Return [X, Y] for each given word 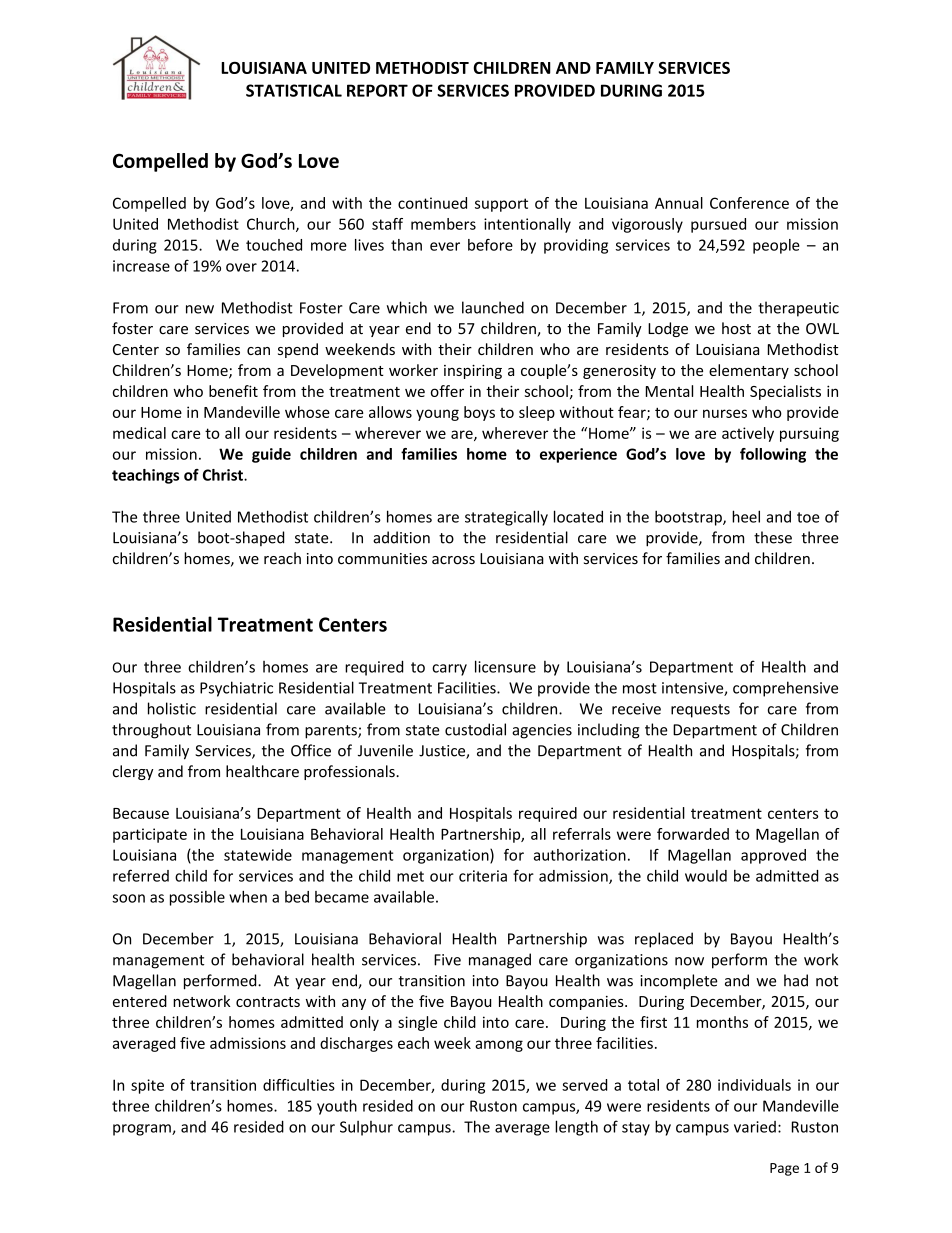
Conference [749, 203]
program [143, 1130]
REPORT [377, 90]
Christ [224, 475]
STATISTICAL [294, 90]
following [773, 455]
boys [479, 413]
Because [141, 813]
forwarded [693, 834]
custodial [475, 729]
